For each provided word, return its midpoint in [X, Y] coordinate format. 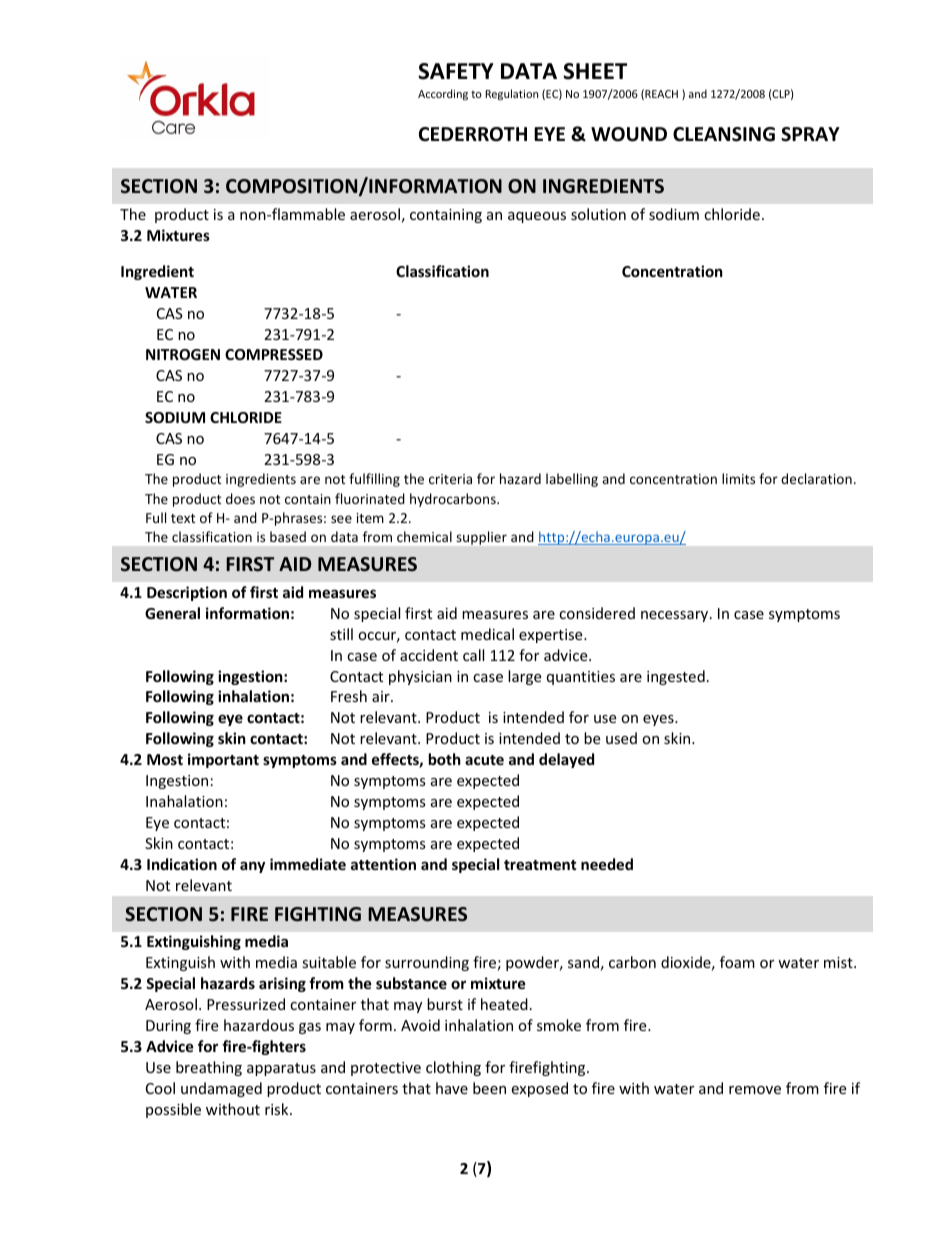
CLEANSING [724, 134]
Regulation [511, 94]
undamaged [221, 1089]
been [489, 1088]
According [443, 94]
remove [755, 1090]
